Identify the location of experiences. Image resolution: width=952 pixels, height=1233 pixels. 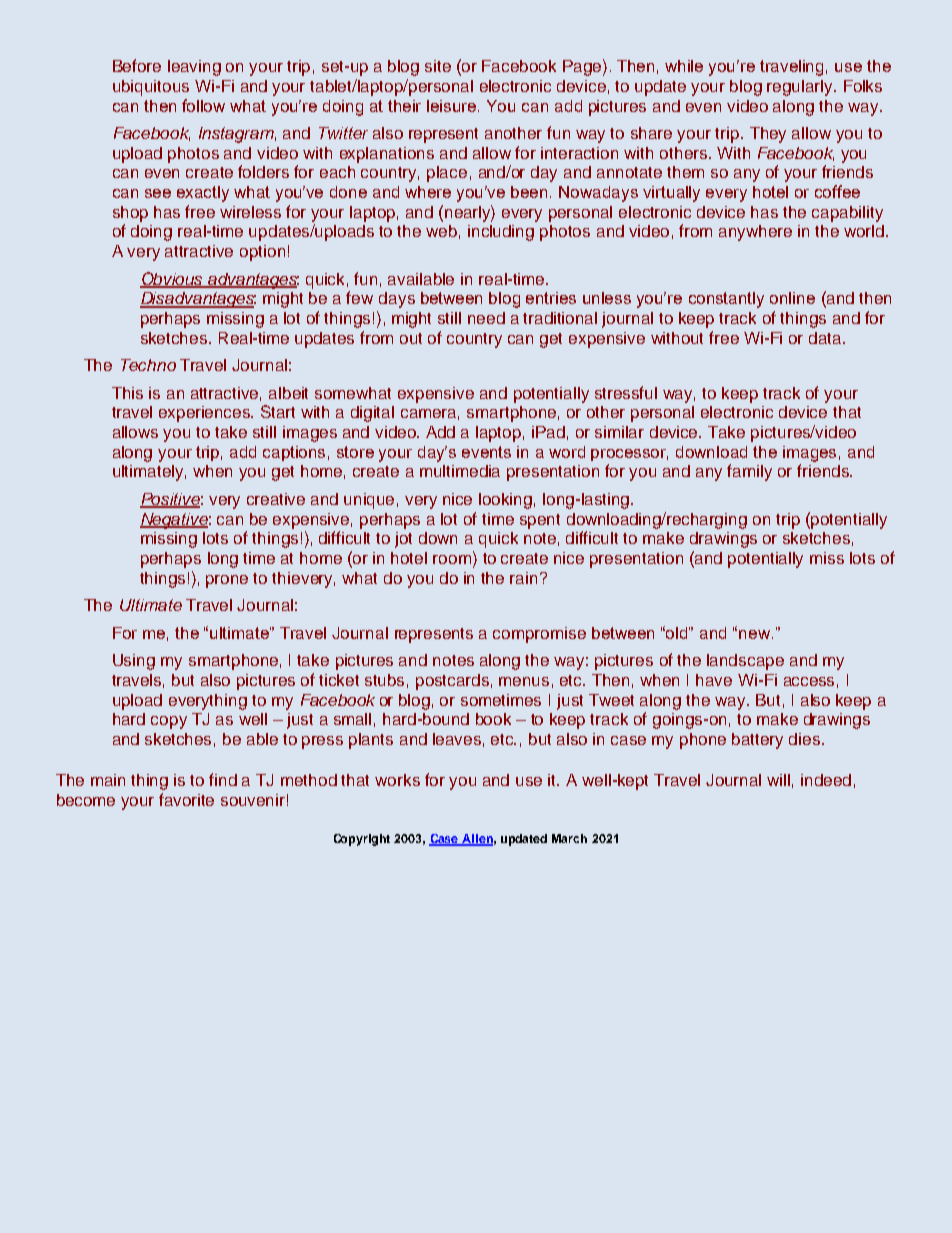
(206, 414).
